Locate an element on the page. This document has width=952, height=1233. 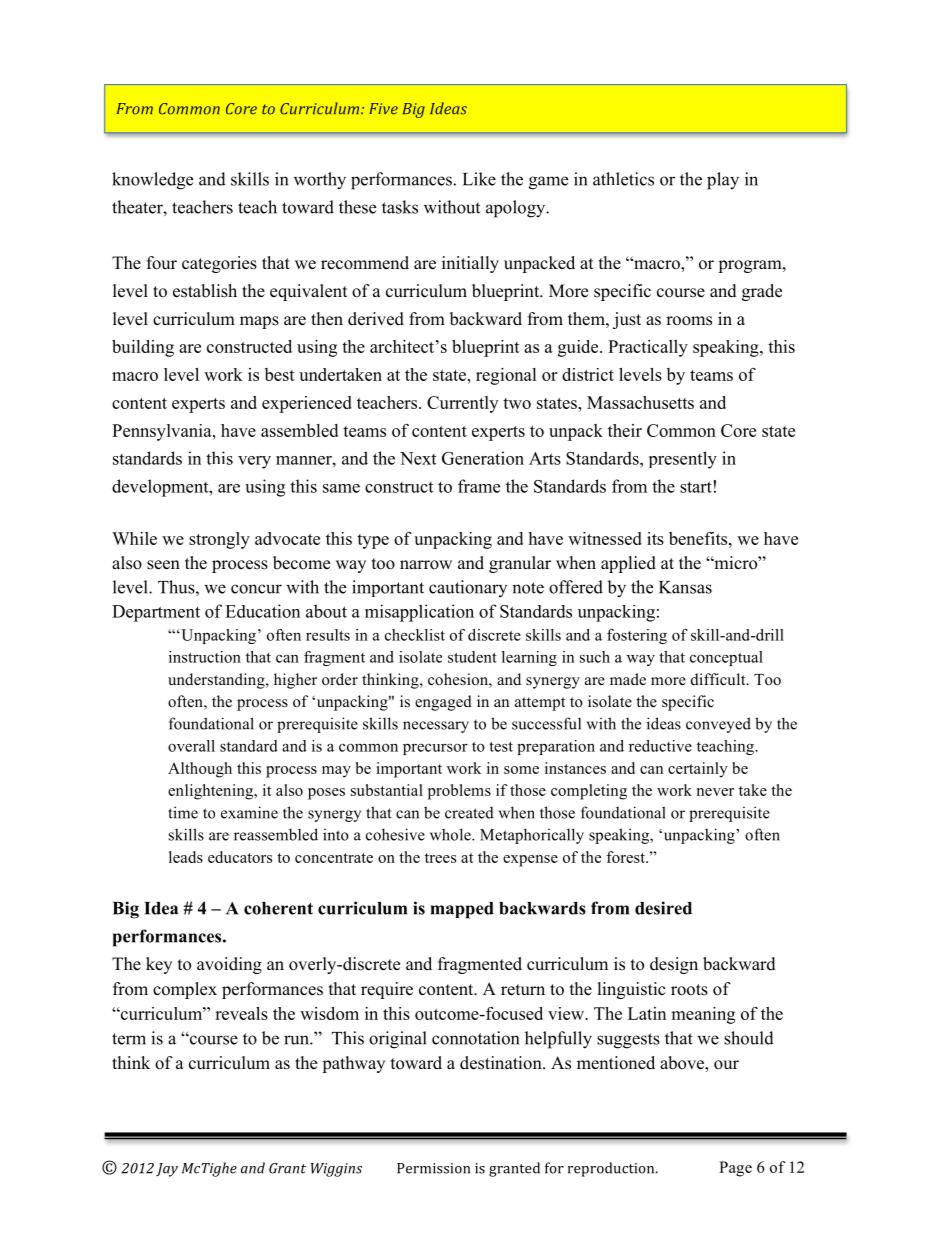
never is located at coordinates (715, 792).
